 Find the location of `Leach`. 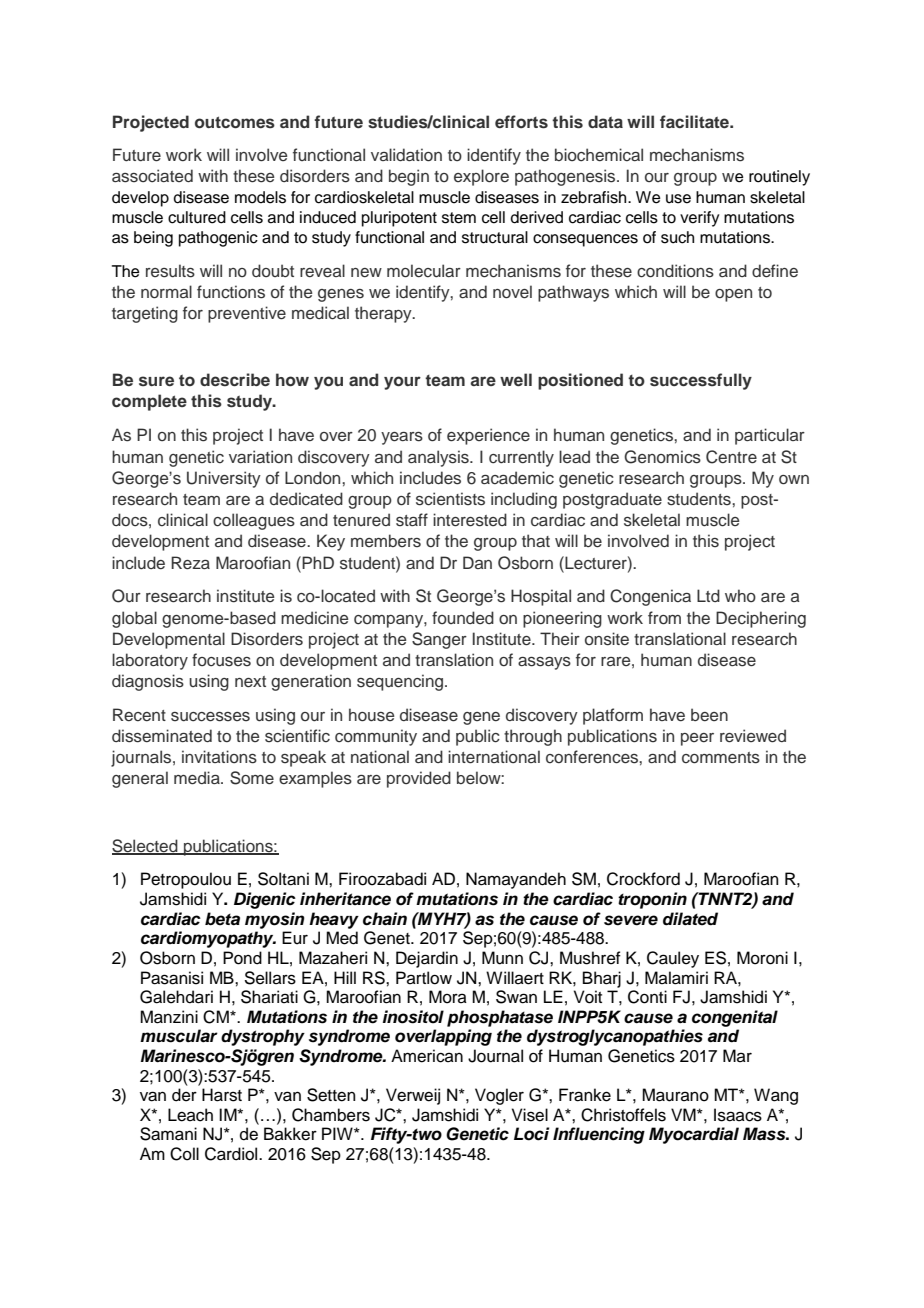

Leach is located at coordinates (190, 1115).
